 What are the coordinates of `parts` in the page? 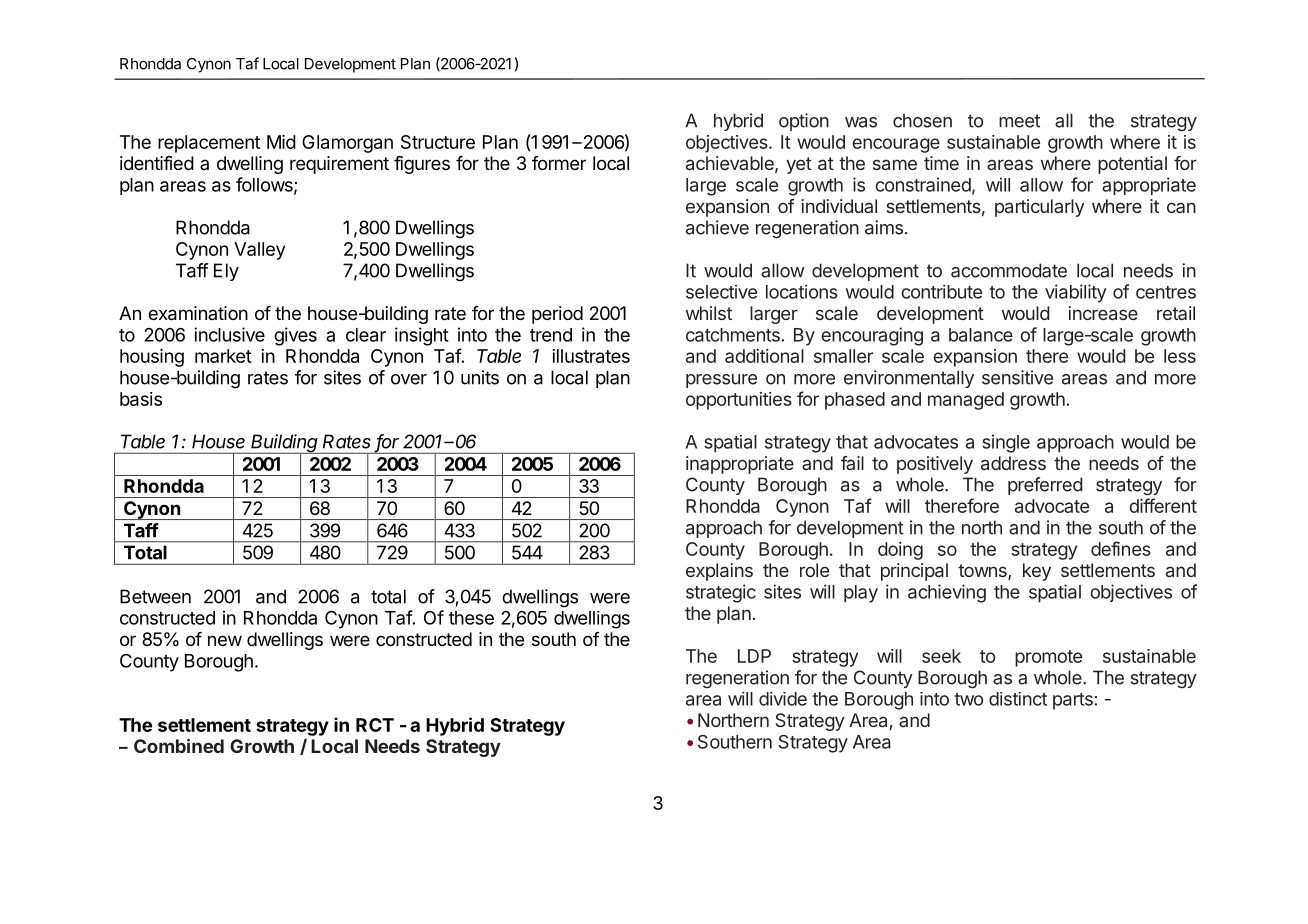 It's located at (1073, 701).
